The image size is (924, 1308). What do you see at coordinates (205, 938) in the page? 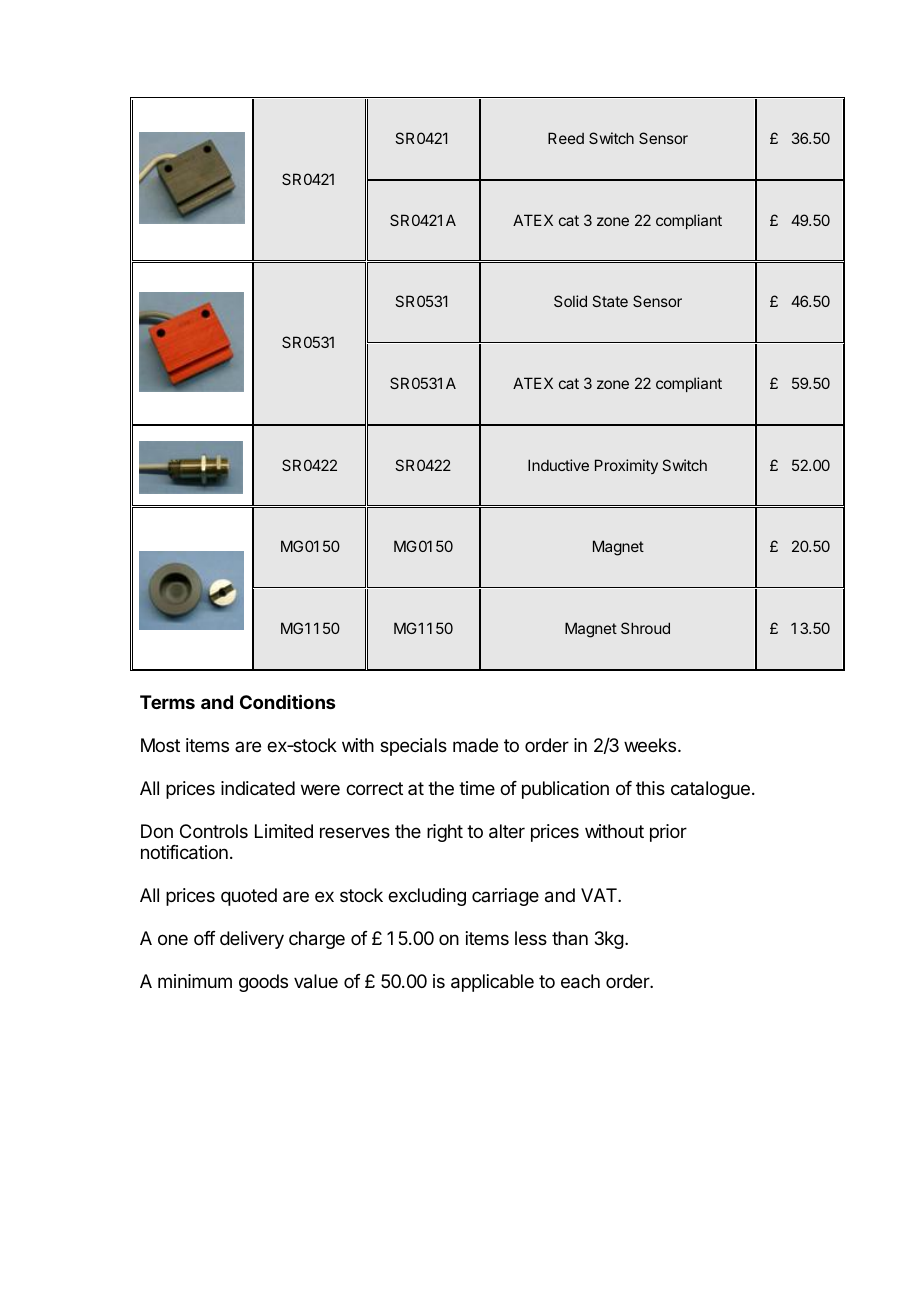
I see `off` at bounding box center [205, 938].
